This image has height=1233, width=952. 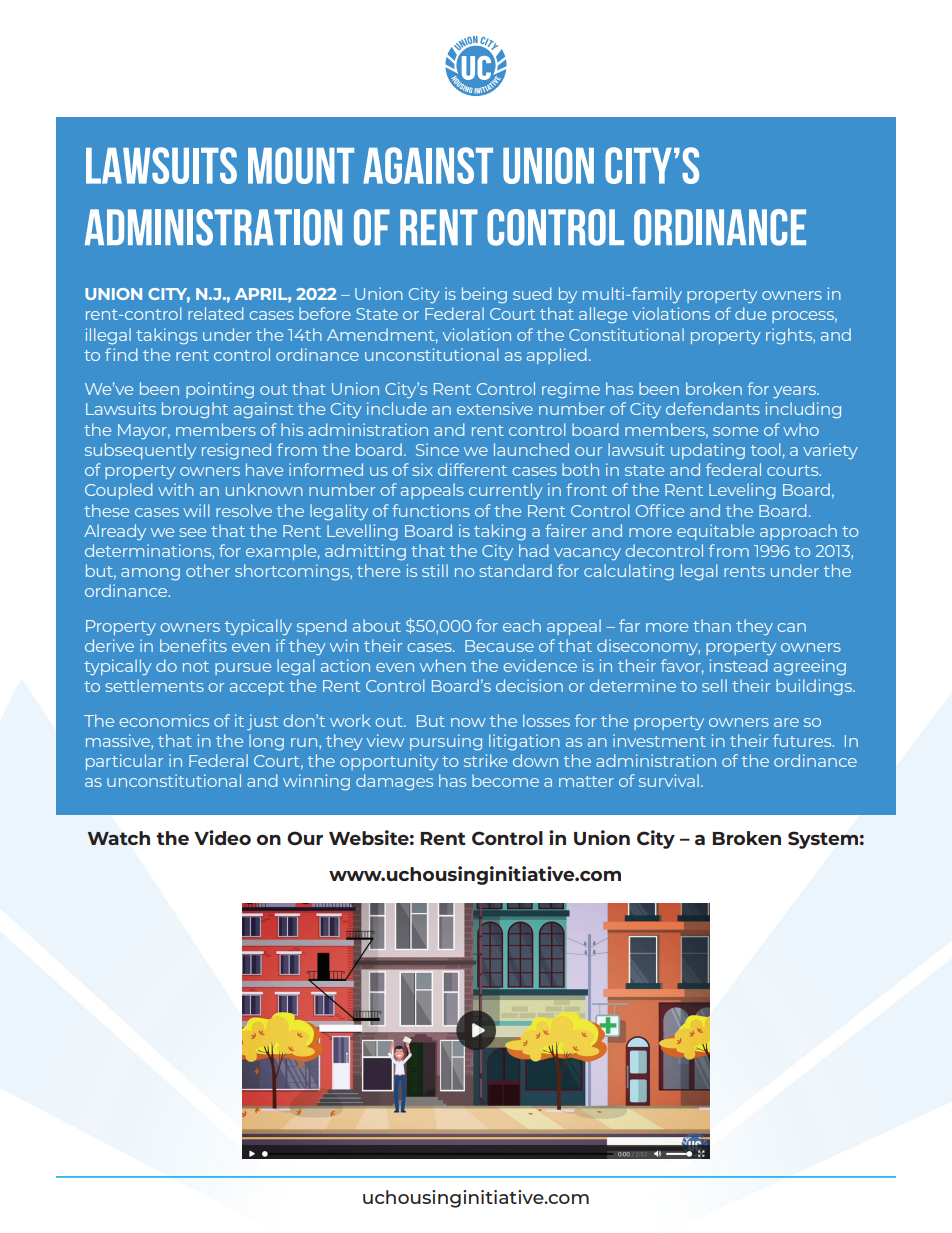 What do you see at coordinates (222, 837) in the image?
I see `Video` at bounding box center [222, 837].
